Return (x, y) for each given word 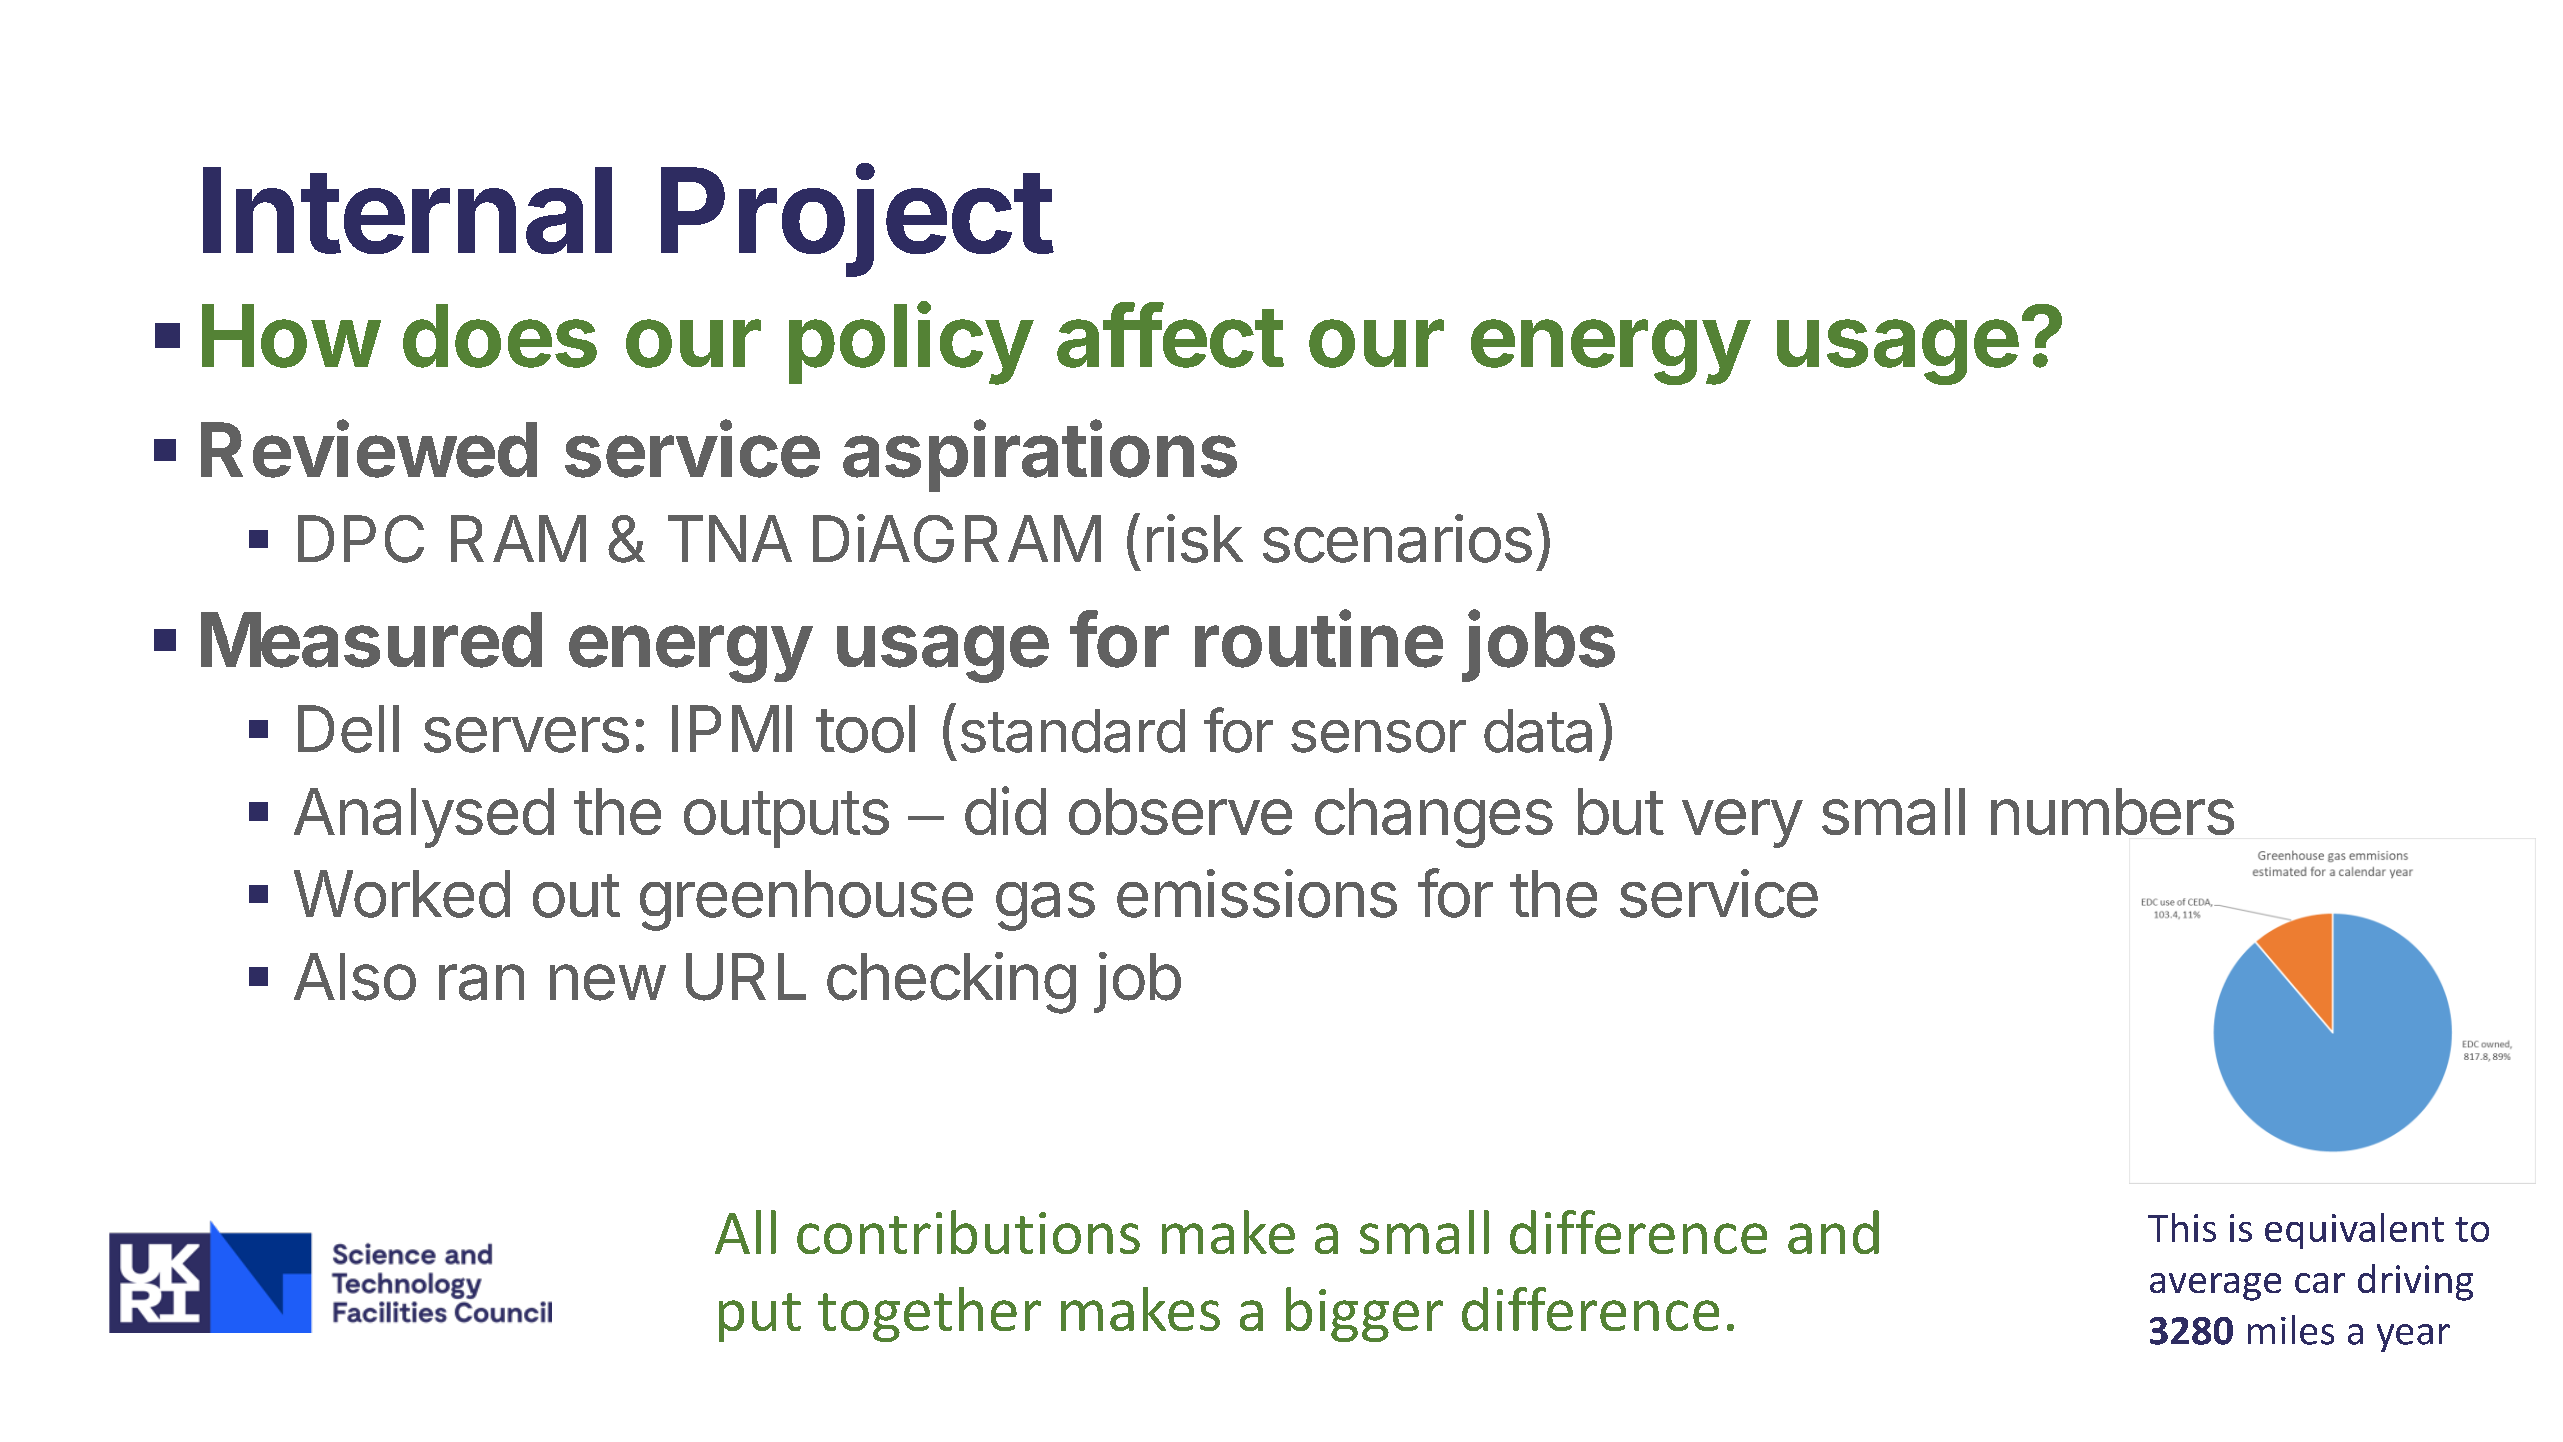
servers (526, 735)
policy (910, 343)
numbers (2112, 811)
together (929, 1314)
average (2215, 1287)
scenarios (1397, 538)
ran (481, 982)
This (2182, 1227)
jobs (1538, 646)
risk (1195, 538)
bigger (1364, 1314)
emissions (1257, 893)
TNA (730, 538)
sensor (1378, 736)
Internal (407, 210)
